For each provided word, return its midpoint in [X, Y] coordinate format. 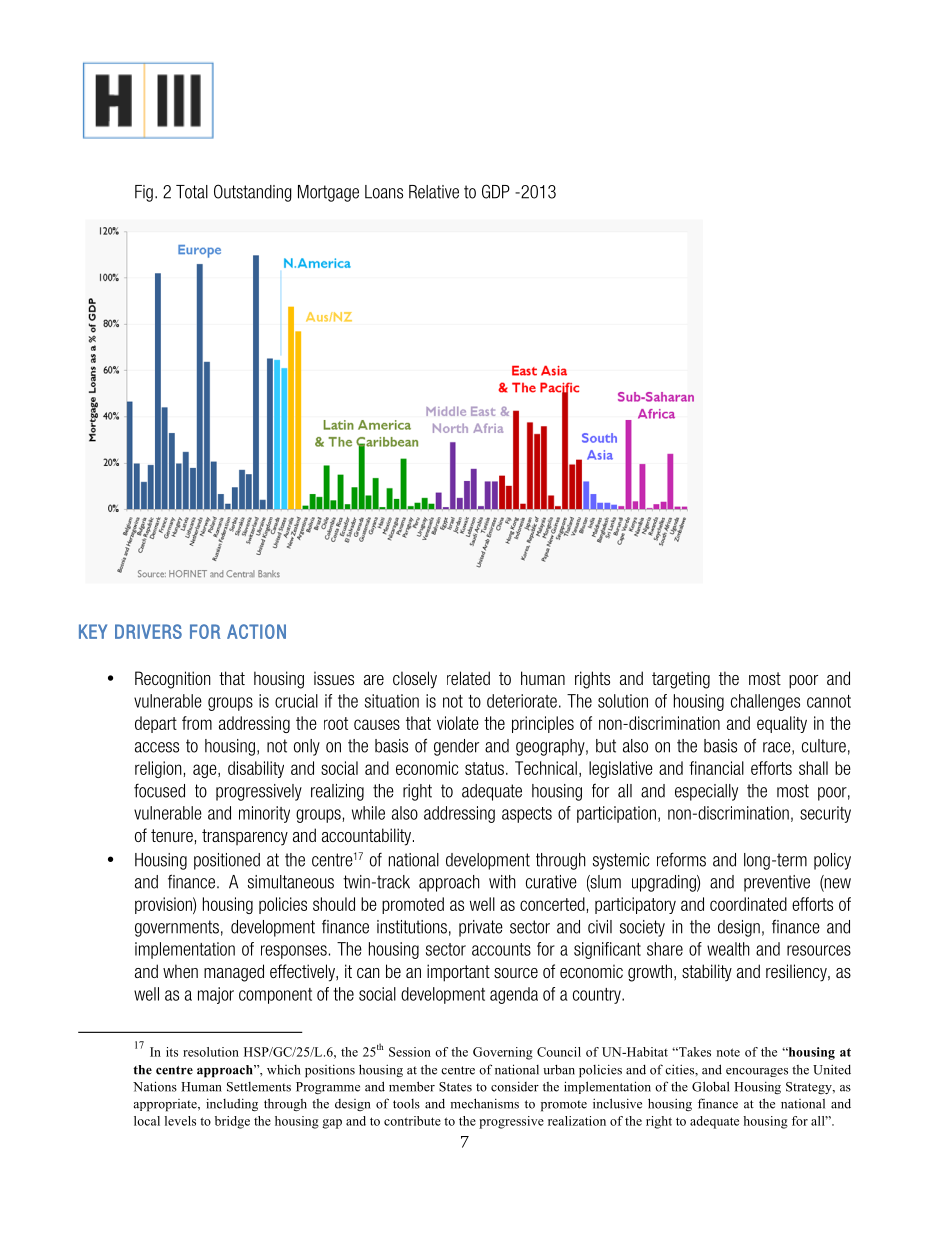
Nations [155, 1086]
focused [159, 791]
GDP [496, 191]
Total [192, 192]
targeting [681, 680]
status [484, 768]
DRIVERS [148, 631]
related [468, 678]
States [455, 1087]
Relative [434, 192]
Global [711, 1086]
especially [706, 792]
